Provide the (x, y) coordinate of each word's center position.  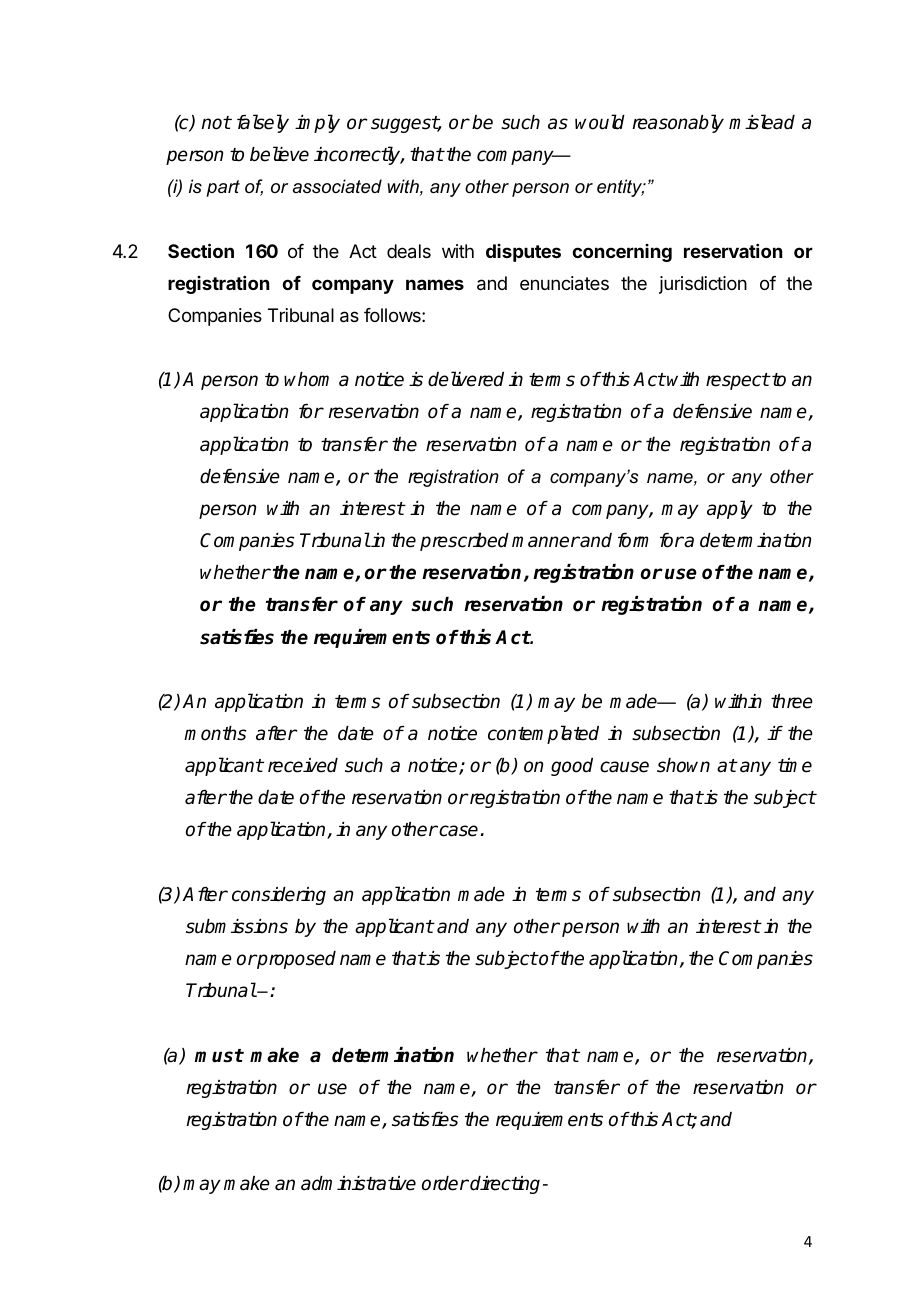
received (303, 765)
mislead (762, 122)
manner (546, 542)
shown (683, 765)
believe (279, 154)
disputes (523, 253)
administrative (358, 1183)
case (457, 831)
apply (730, 509)
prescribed (464, 541)
